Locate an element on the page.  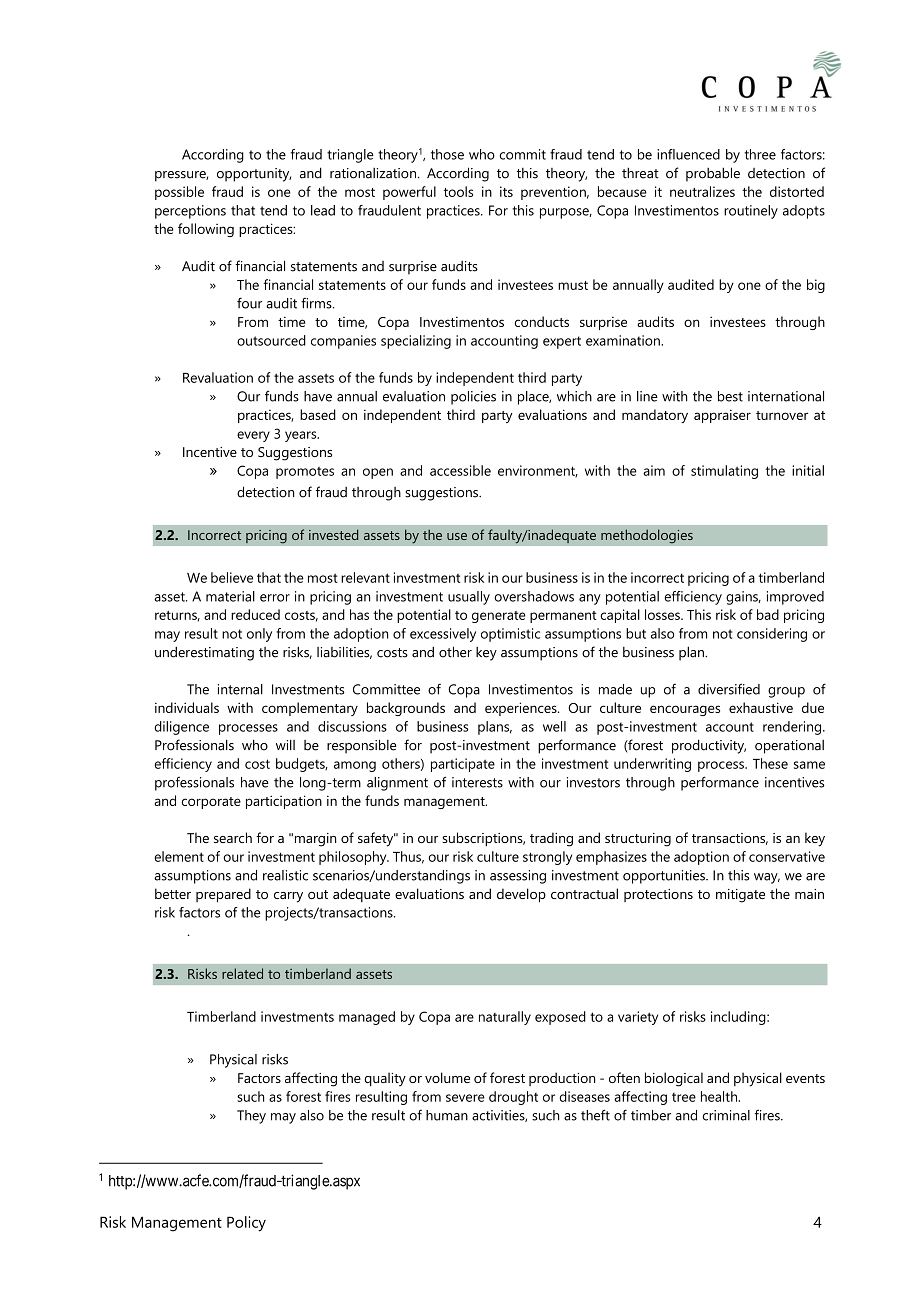
related is located at coordinates (242, 973).
